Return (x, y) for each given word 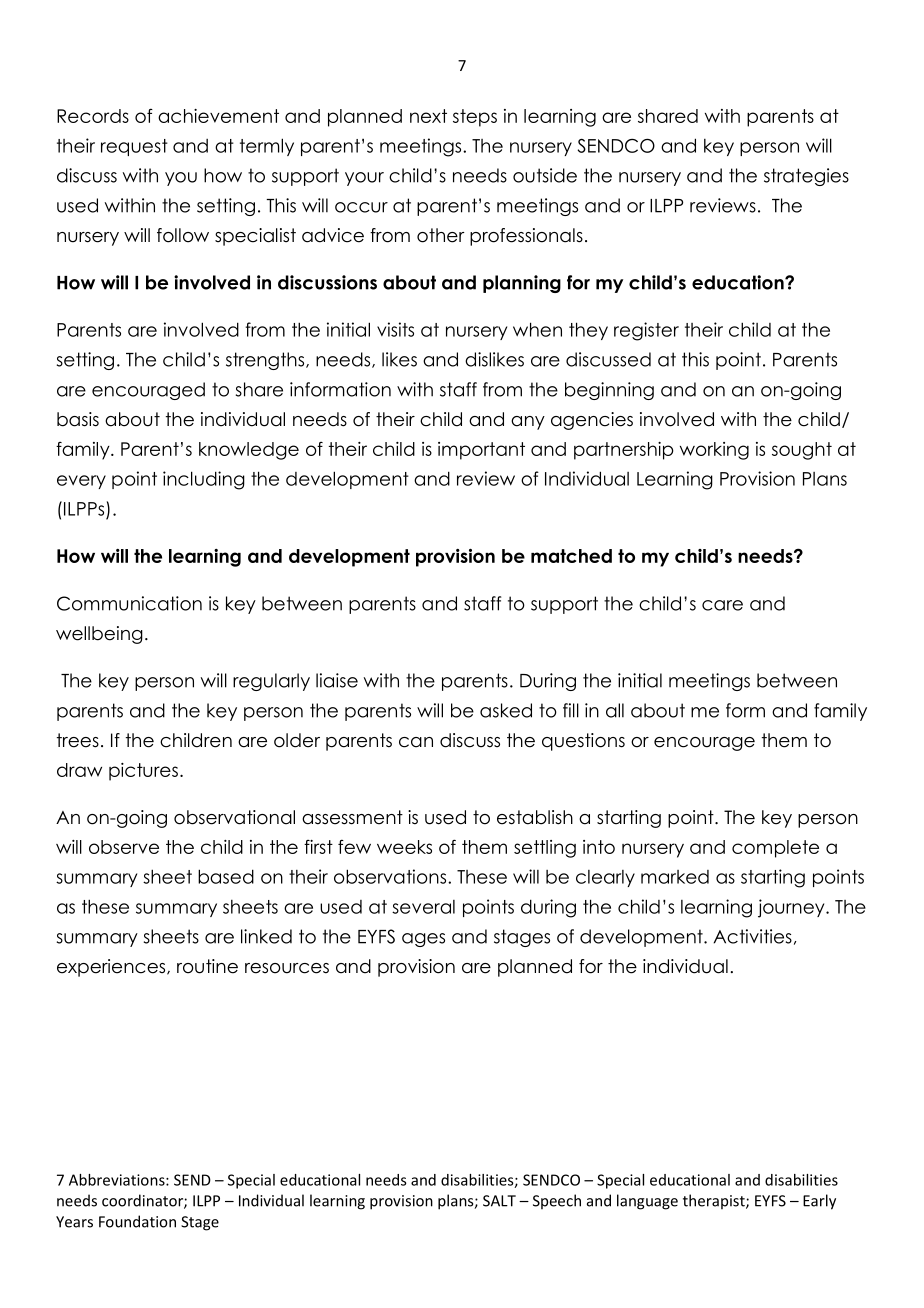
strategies (806, 177)
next (428, 116)
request (134, 147)
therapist (715, 1201)
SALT (499, 1201)
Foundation (137, 1221)
